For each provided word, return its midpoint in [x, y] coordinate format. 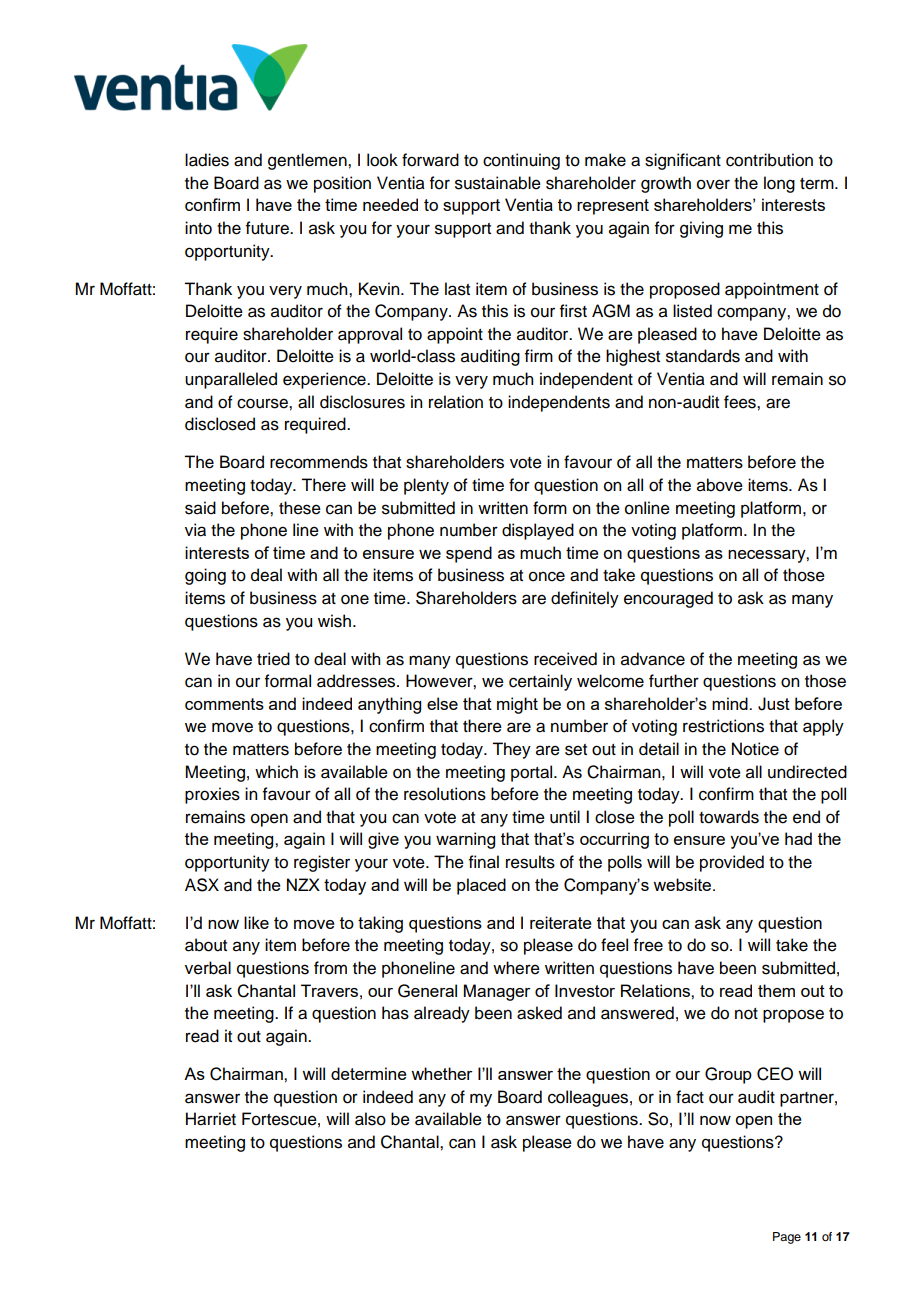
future [268, 228]
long [779, 184]
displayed [538, 531]
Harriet [211, 1119]
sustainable [498, 183]
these [300, 508]
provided [732, 863]
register [322, 863]
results [530, 862]
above [720, 485]
